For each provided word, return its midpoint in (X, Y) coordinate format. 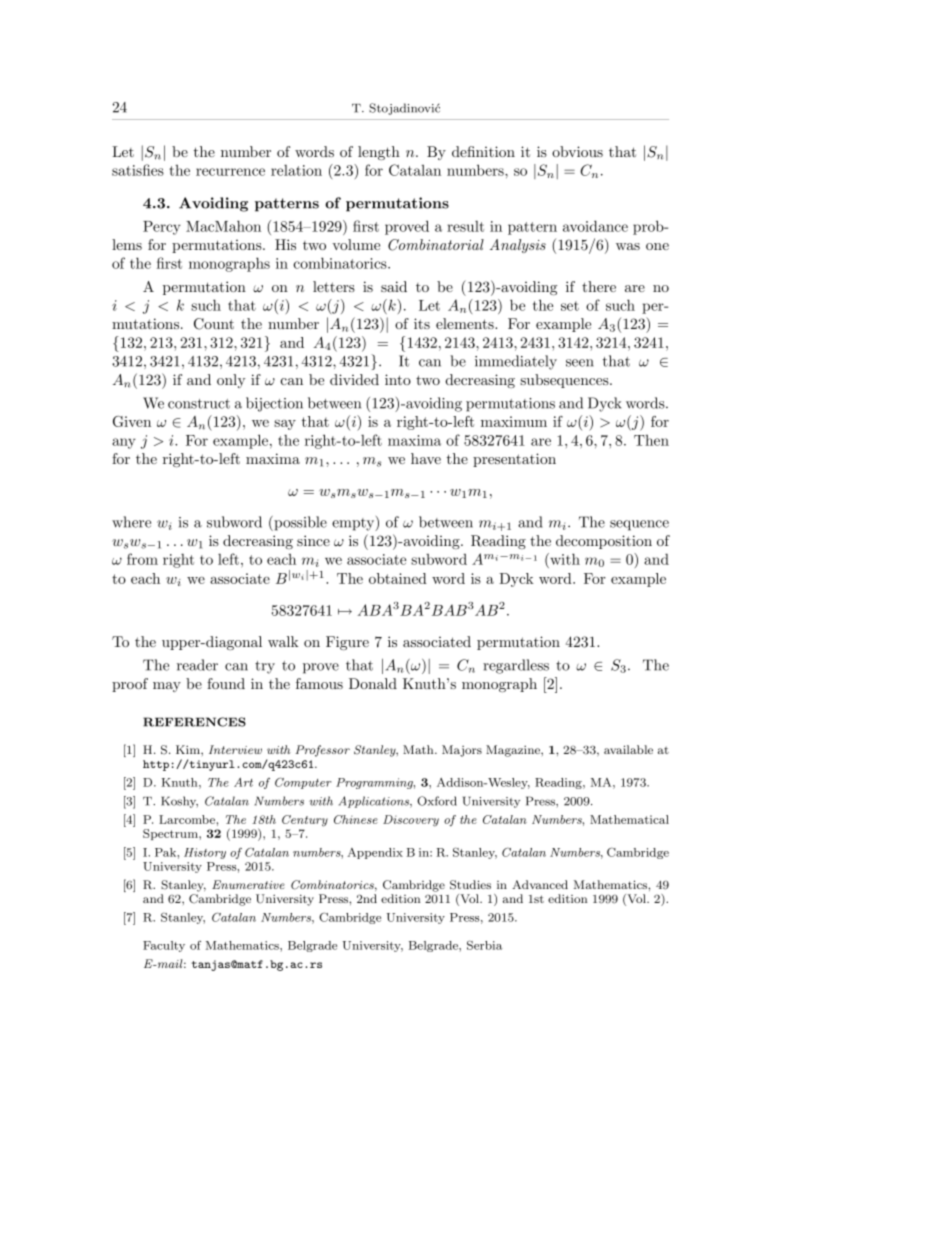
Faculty (164, 946)
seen (580, 363)
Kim (189, 749)
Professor (322, 751)
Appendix (375, 853)
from (142, 559)
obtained (398, 578)
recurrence (230, 172)
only (231, 381)
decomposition (604, 542)
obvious (577, 151)
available (628, 749)
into (398, 379)
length (379, 153)
